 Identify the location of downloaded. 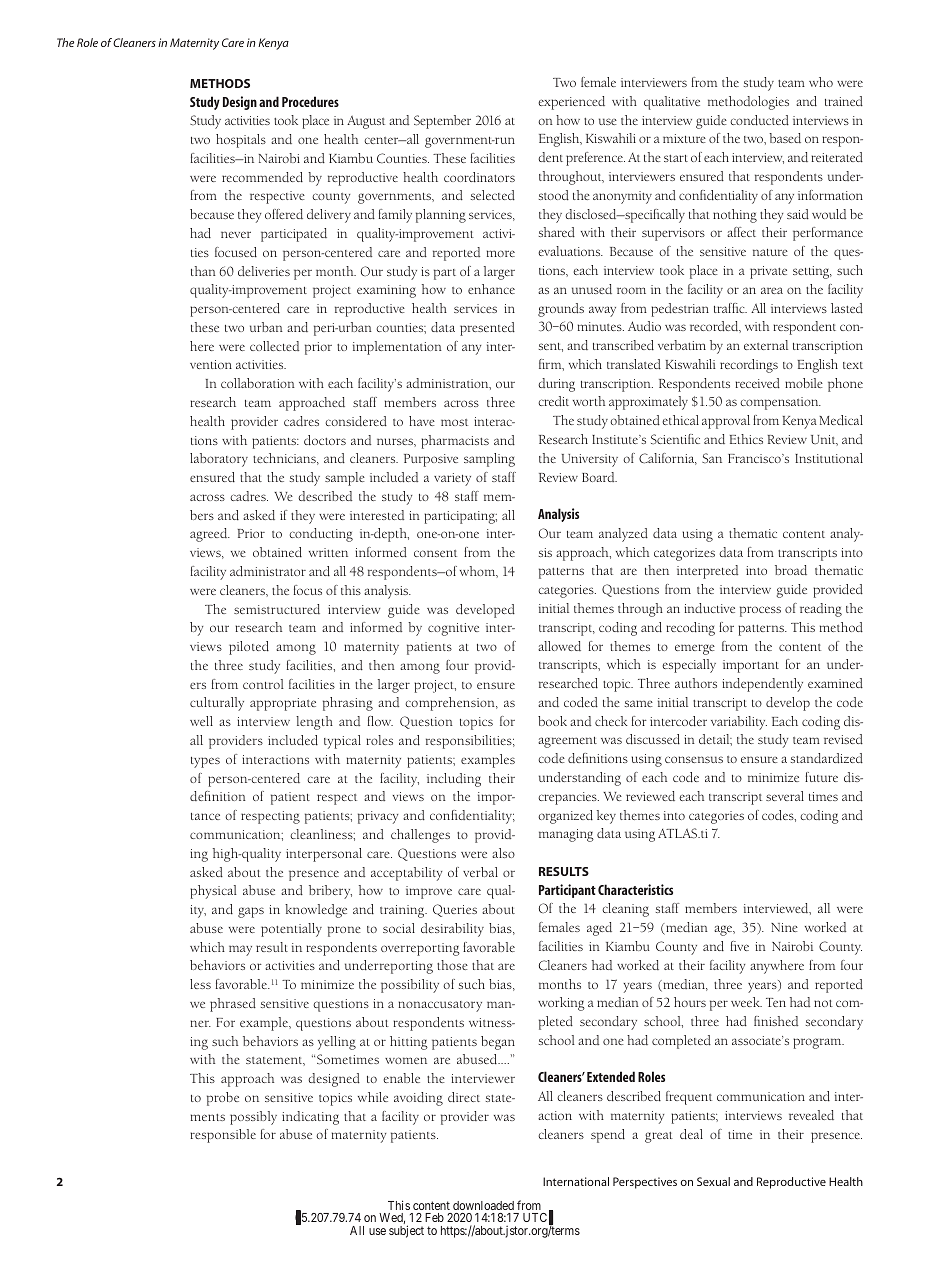
(483, 1205).
